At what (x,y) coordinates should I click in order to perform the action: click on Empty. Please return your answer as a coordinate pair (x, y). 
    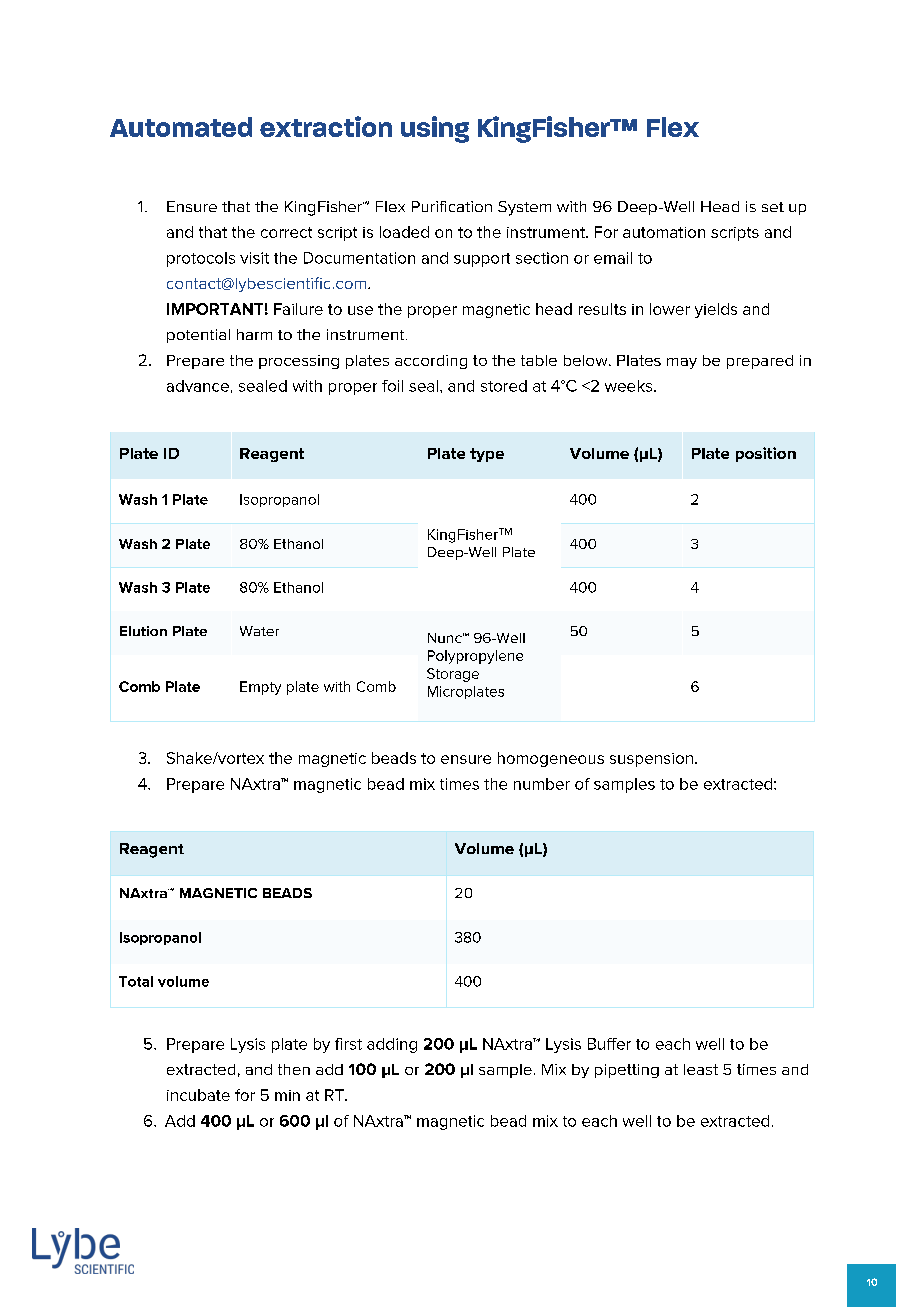
    Looking at the image, I should click on (260, 688).
